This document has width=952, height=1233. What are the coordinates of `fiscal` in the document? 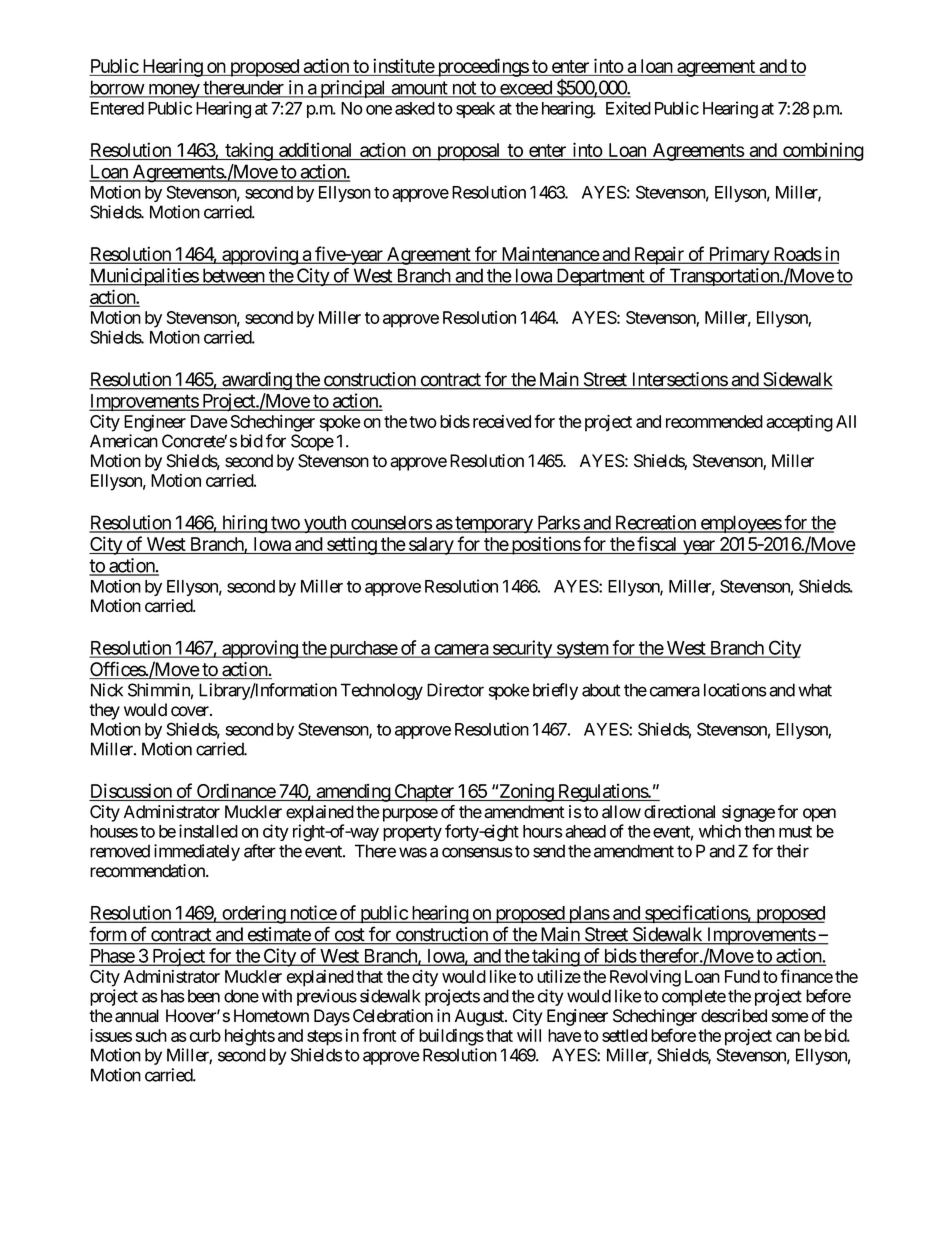 It's located at (657, 545).
